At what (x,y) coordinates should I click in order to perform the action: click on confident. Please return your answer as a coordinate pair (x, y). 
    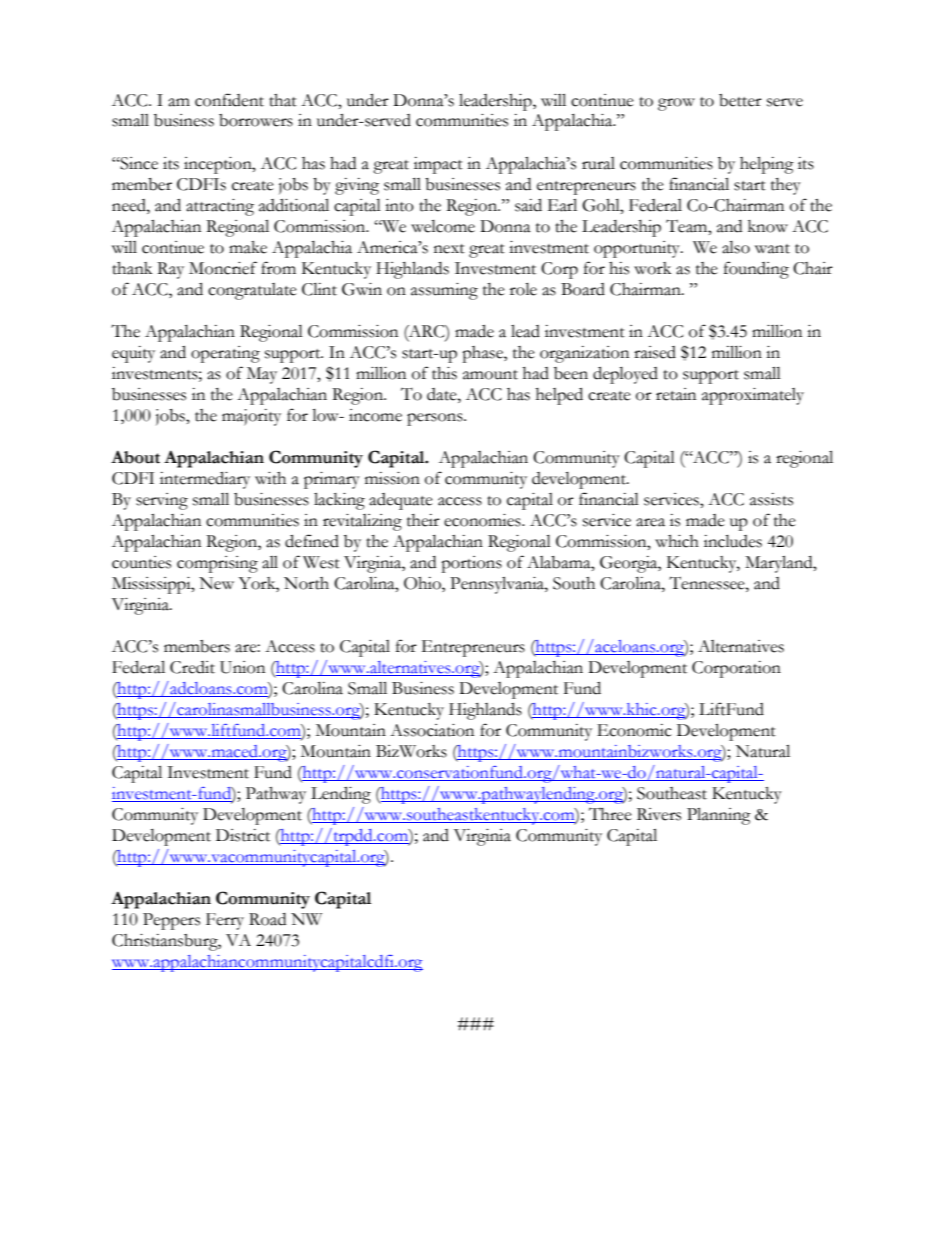
    Looking at the image, I should click on (229, 100).
